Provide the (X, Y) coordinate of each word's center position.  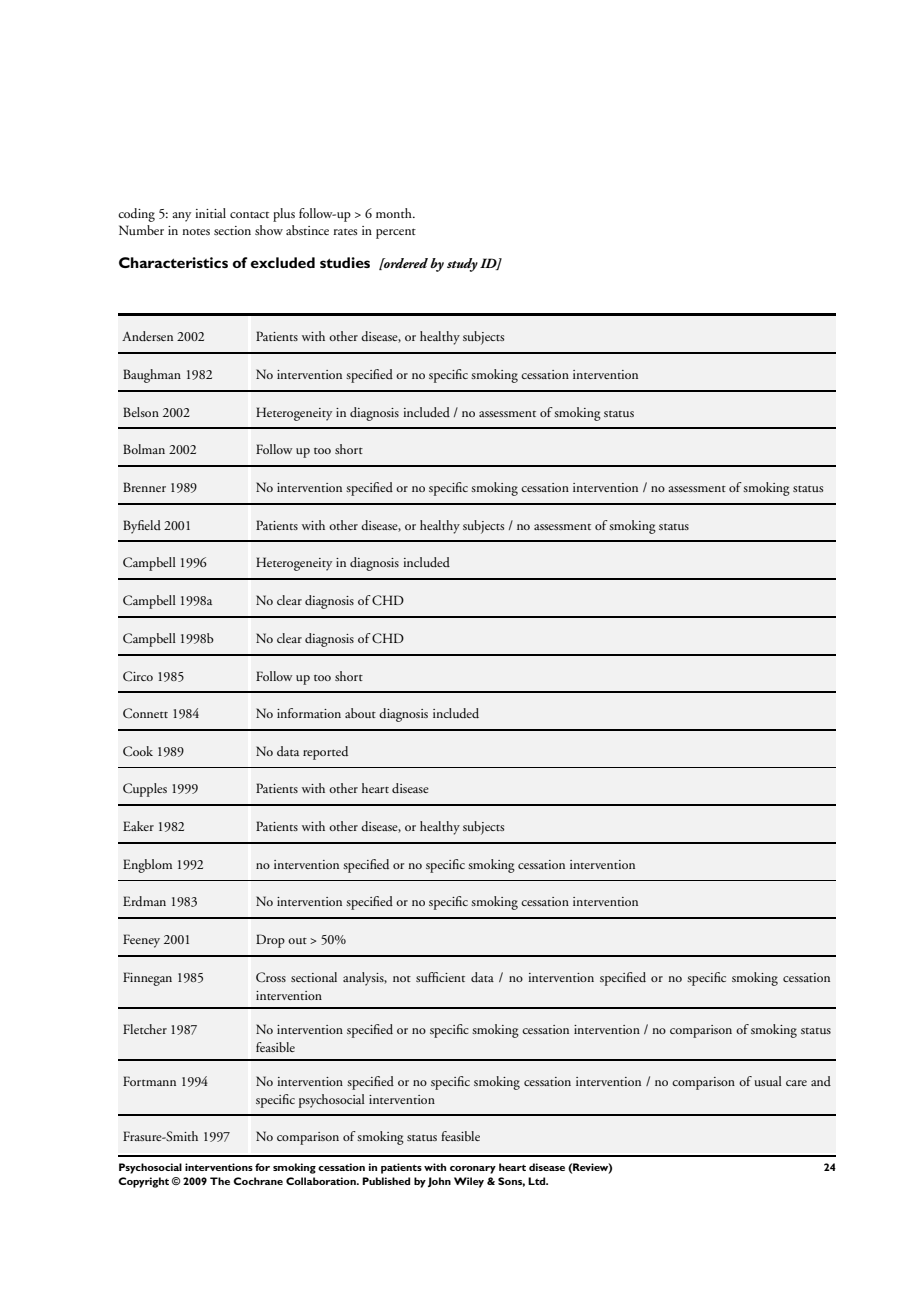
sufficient (440, 977)
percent (396, 233)
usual (768, 1081)
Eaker (138, 826)
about (360, 713)
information (309, 713)
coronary (473, 1170)
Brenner (144, 487)
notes (196, 232)
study (462, 265)
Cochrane (258, 1181)
